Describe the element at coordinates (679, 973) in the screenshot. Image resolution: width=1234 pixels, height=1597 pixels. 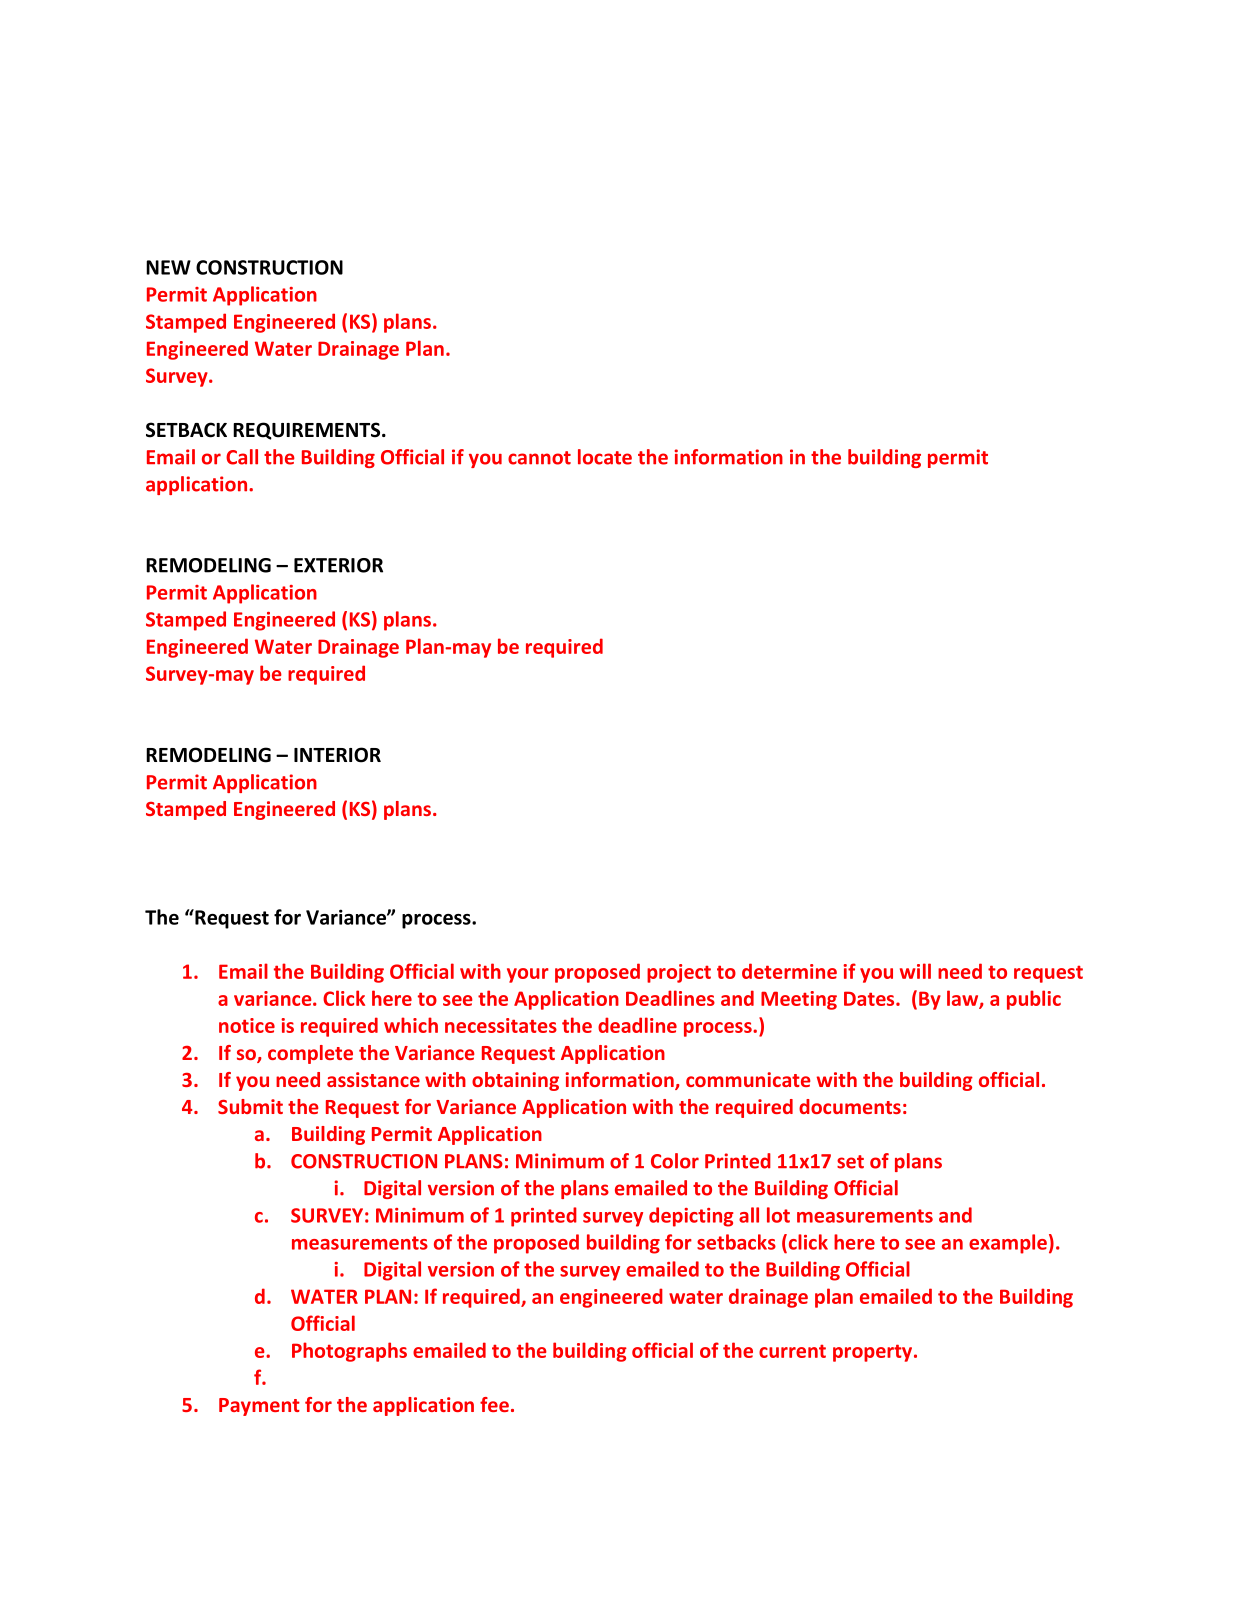
I see `project` at that location.
